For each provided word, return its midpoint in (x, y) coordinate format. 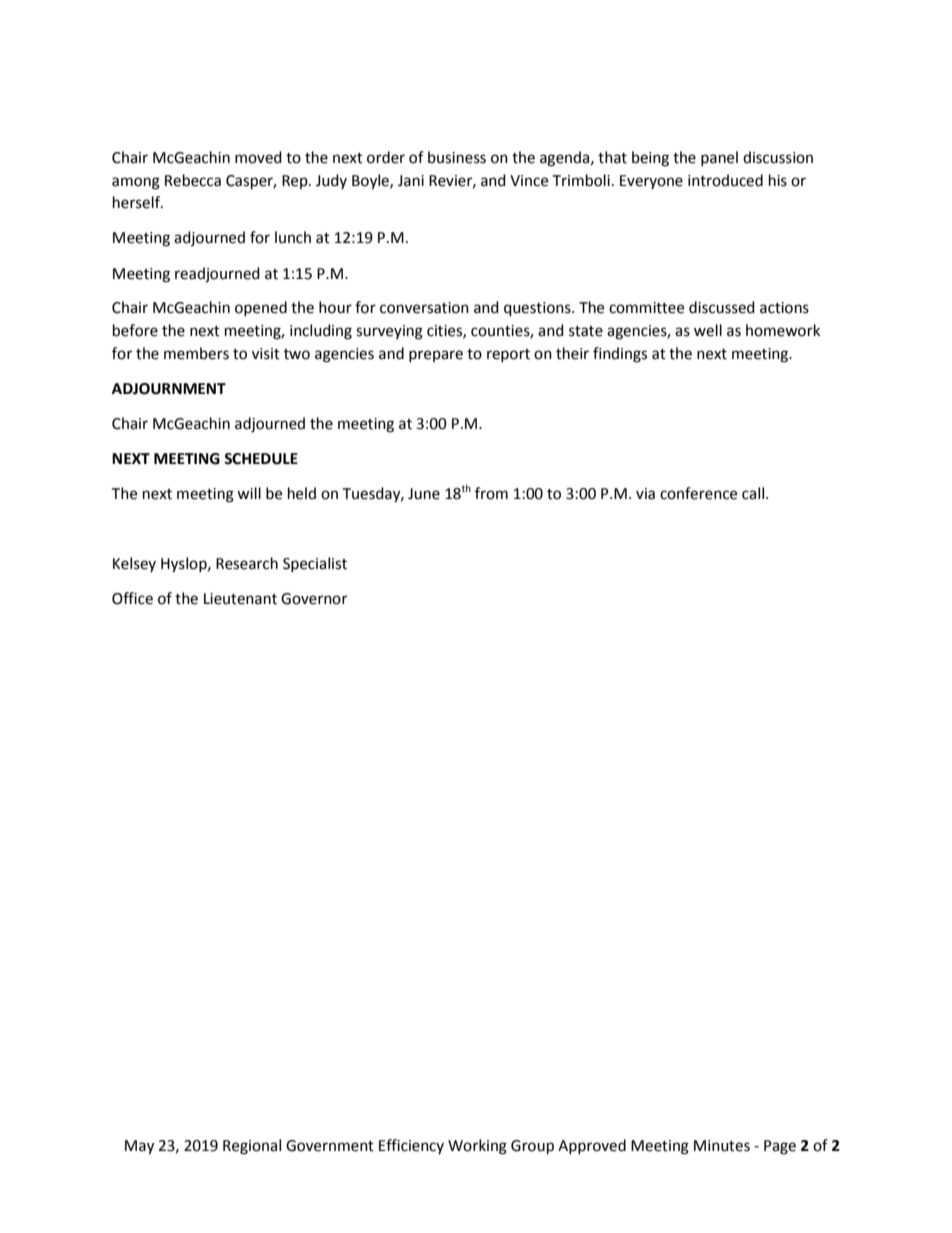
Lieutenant (240, 599)
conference (698, 493)
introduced (725, 180)
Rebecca (193, 180)
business (457, 157)
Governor (314, 599)
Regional (252, 1147)
